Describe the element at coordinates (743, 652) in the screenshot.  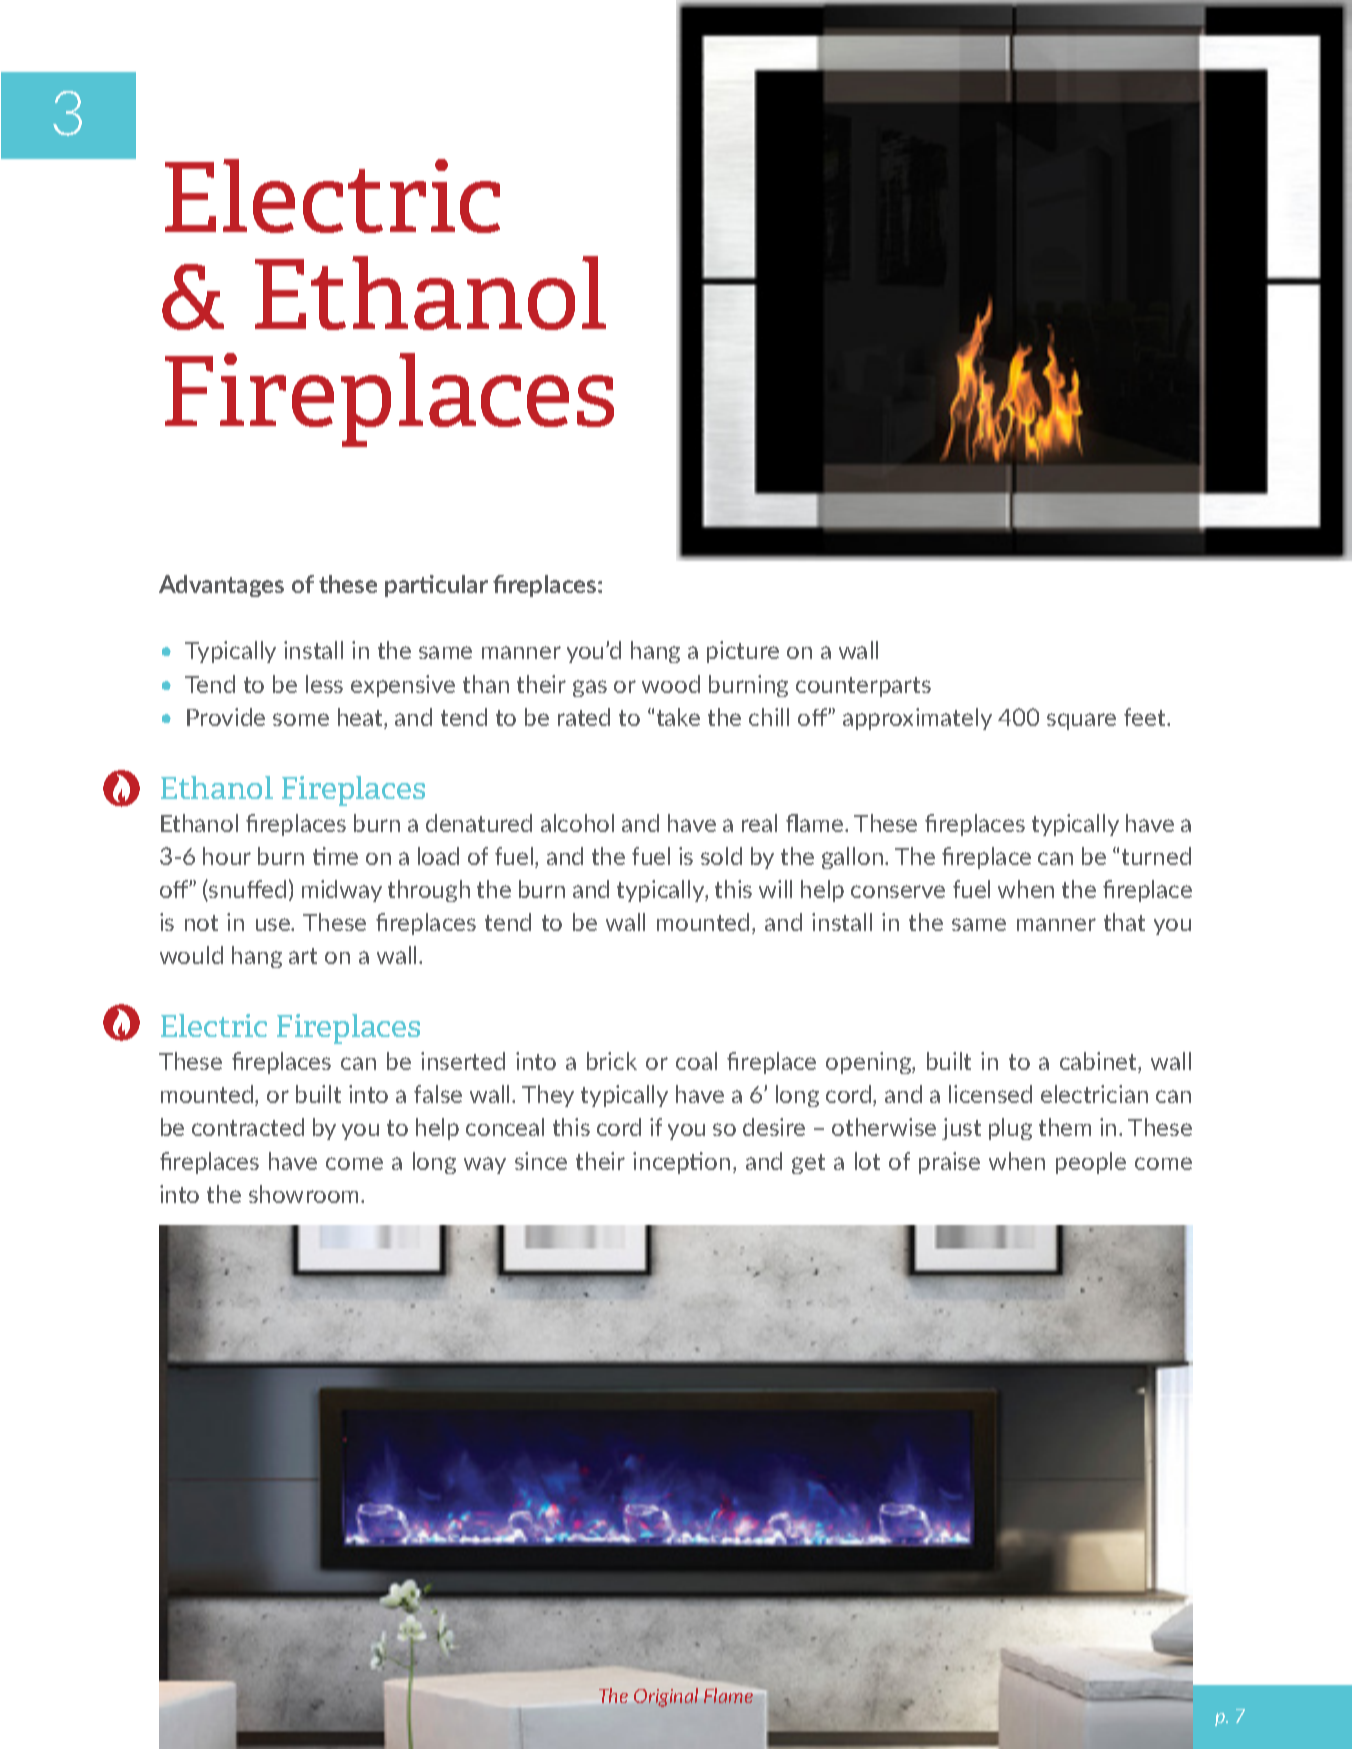
I see `picture` at that location.
